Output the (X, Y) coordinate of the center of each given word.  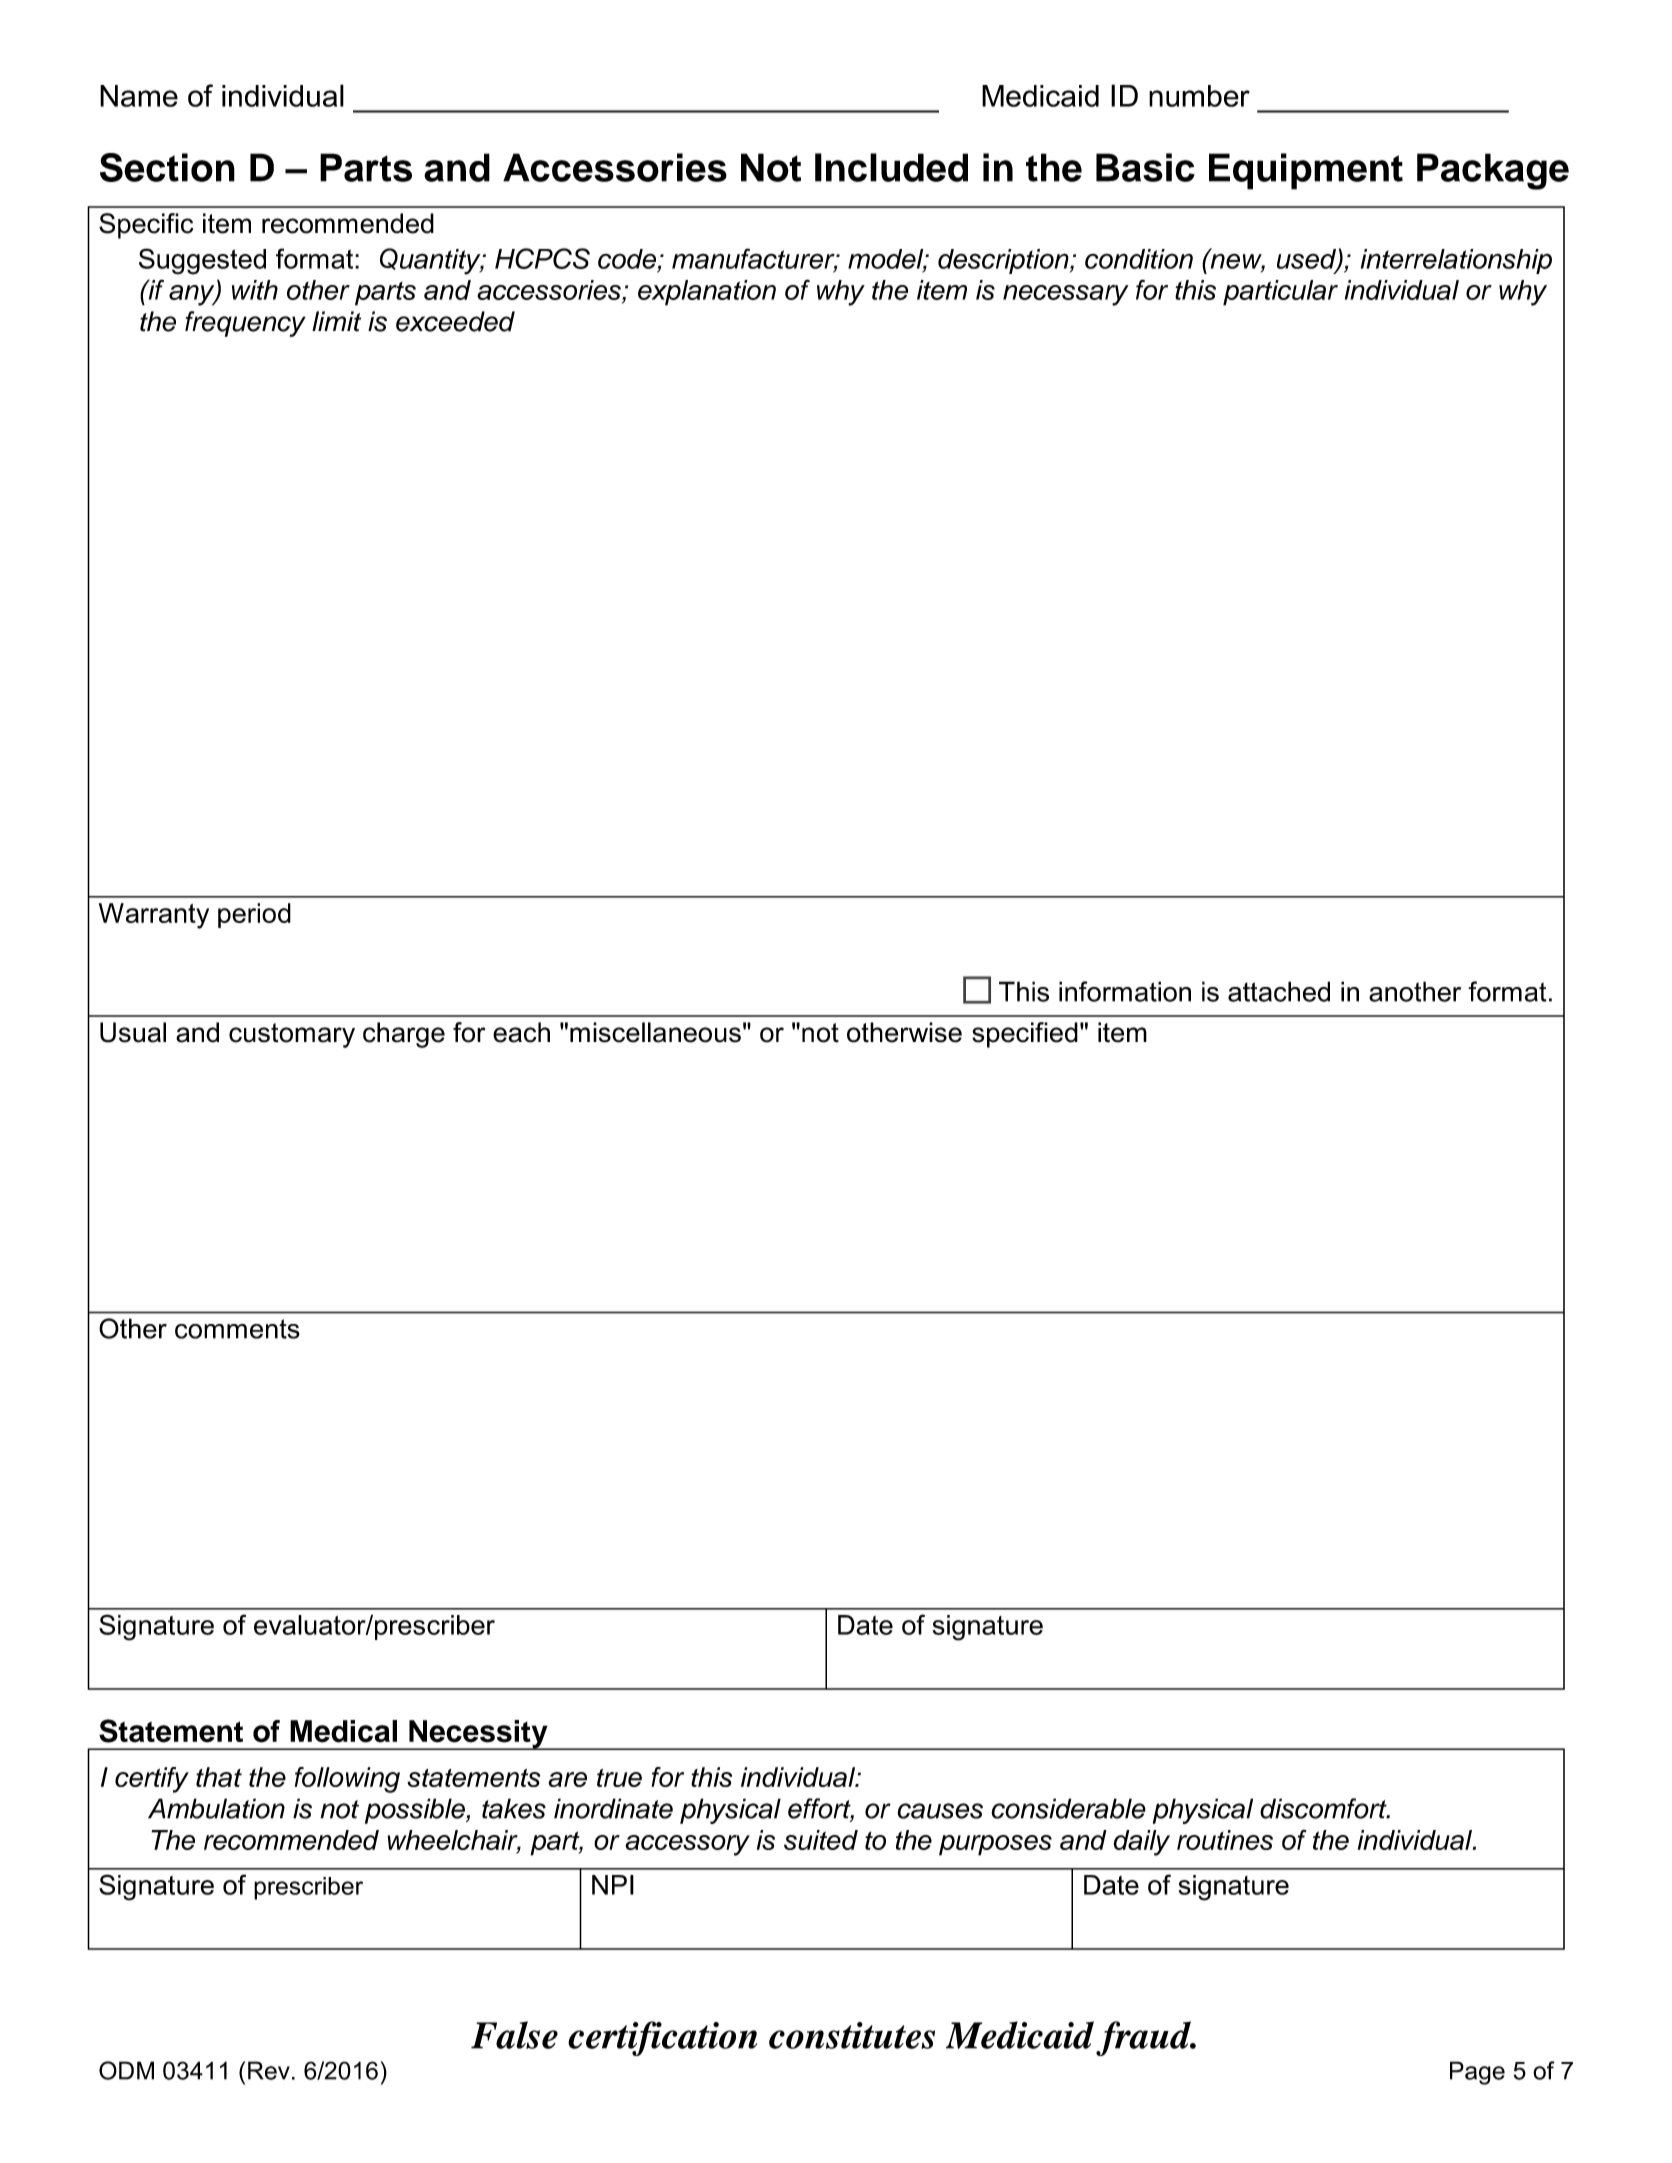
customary (292, 1035)
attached (1279, 991)
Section (167, 167)
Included (891, 167)
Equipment (1306, 171)
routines (1225, 1840)
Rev (269, 2070)
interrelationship (1456, 261)
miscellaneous (655, 1032)
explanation (707, 293)
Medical (343, 1731)
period (254, 915)
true (619, 1778)
